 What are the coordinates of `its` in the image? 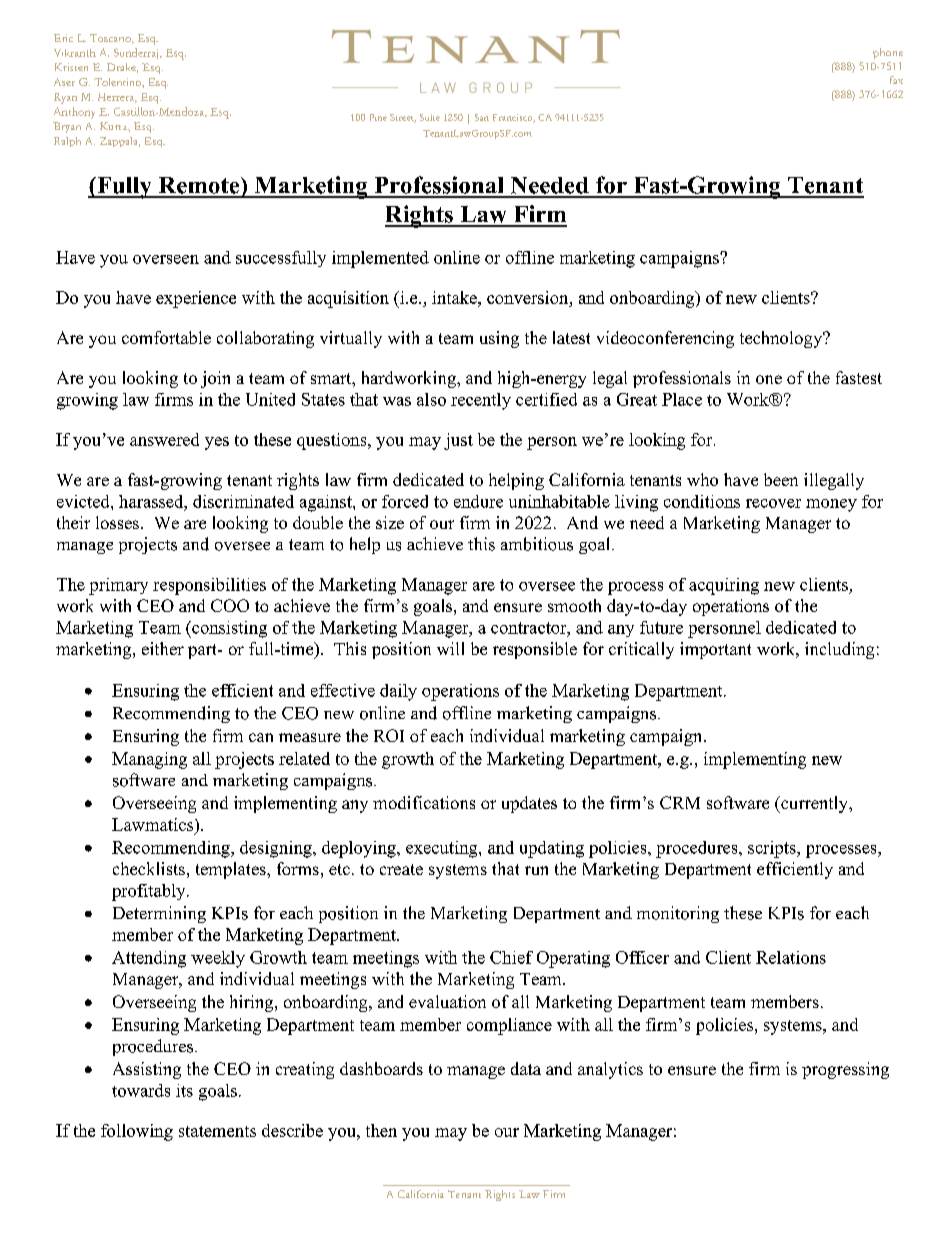 It's located at (184, 1090).
